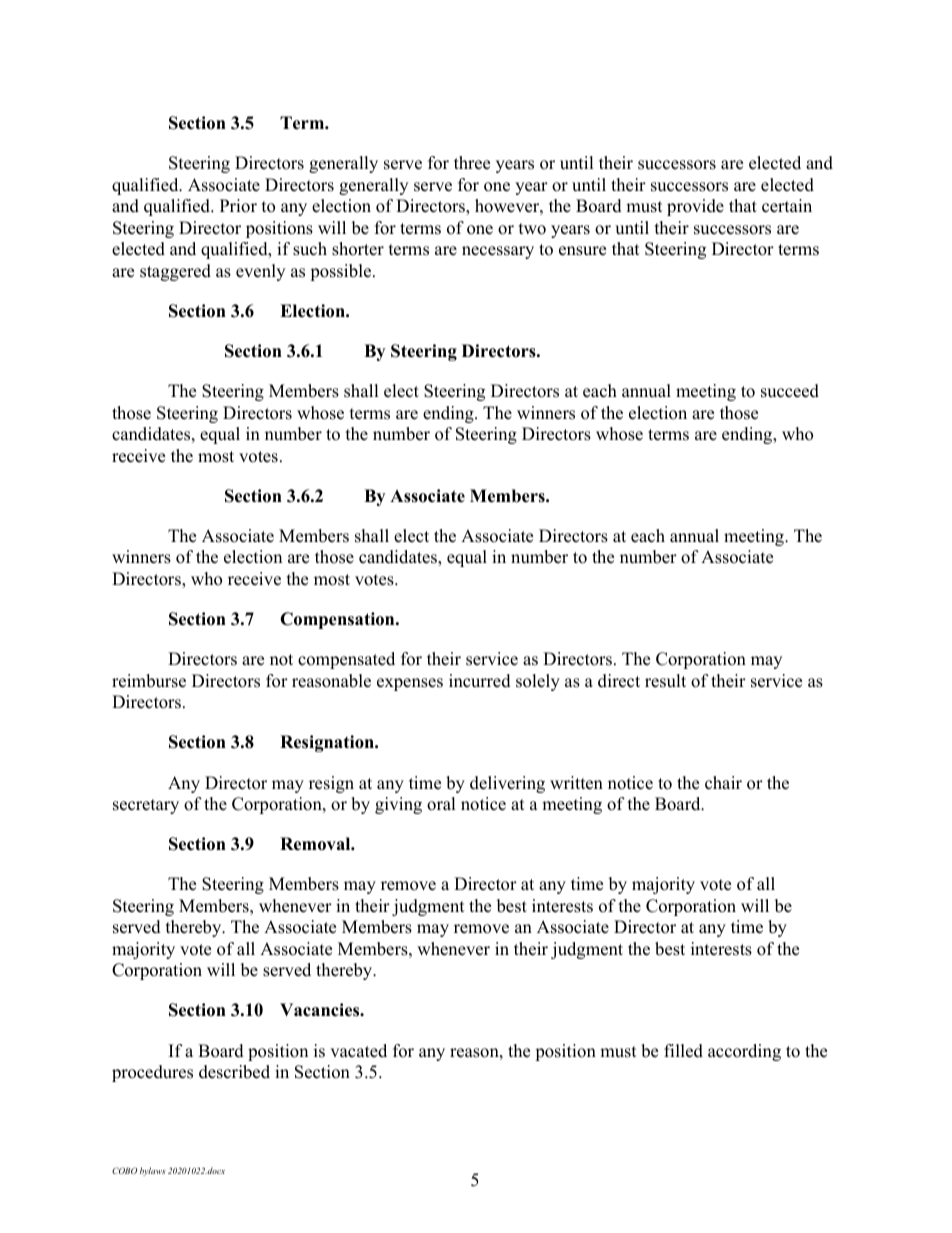  Describe the element at coordinates (790, 391) in the document. I see `succeed` at that location.
